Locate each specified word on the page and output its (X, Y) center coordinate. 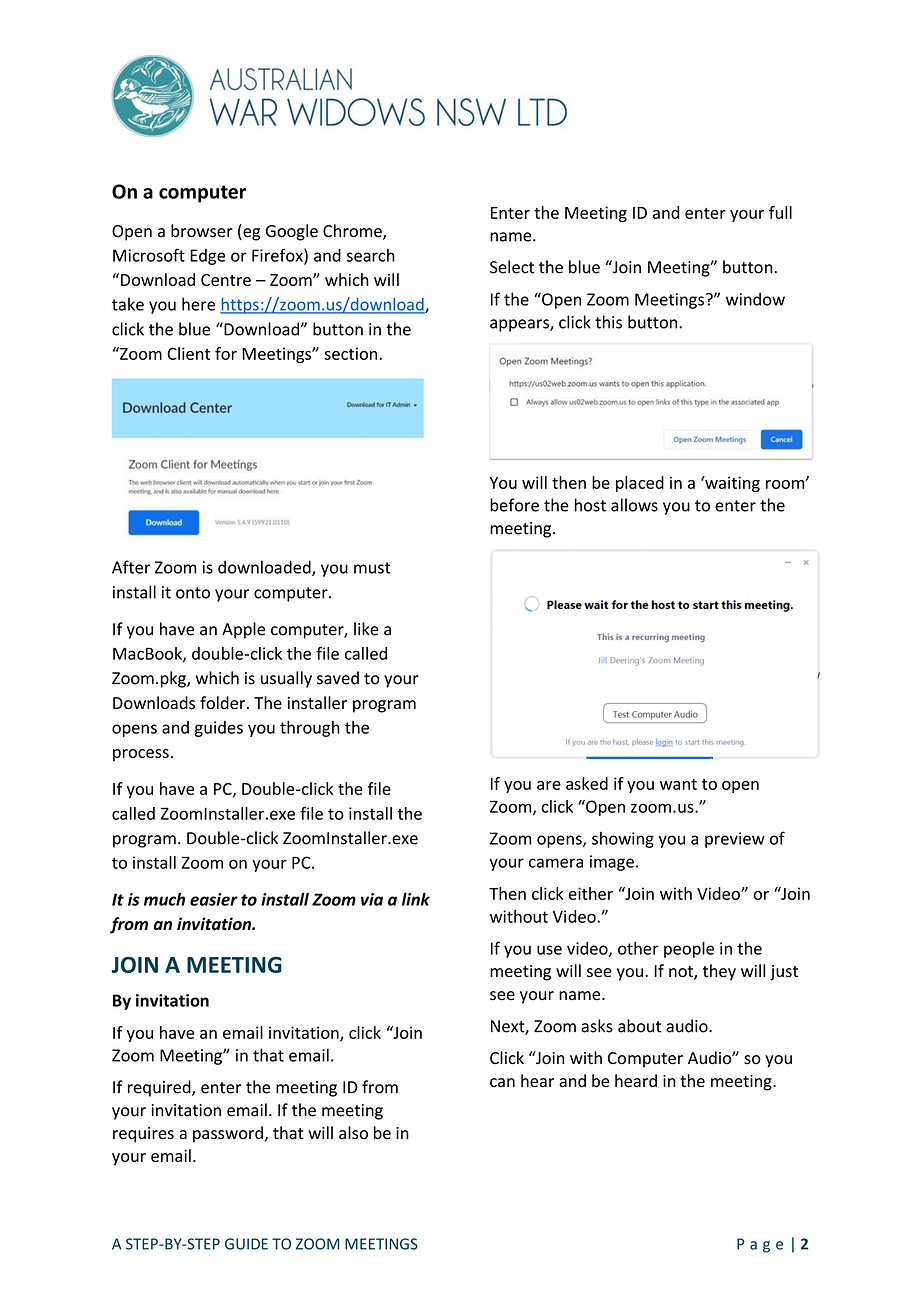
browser (202, 231)
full (780, 212)
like (366, 629)
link (416, 899)
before (514, 505)
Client (188, 353)
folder (224, 703)
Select (512, 267)
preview (735, 840)
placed (640, 484)
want (678, 784)
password (229, 1134)
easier (214, 899)
